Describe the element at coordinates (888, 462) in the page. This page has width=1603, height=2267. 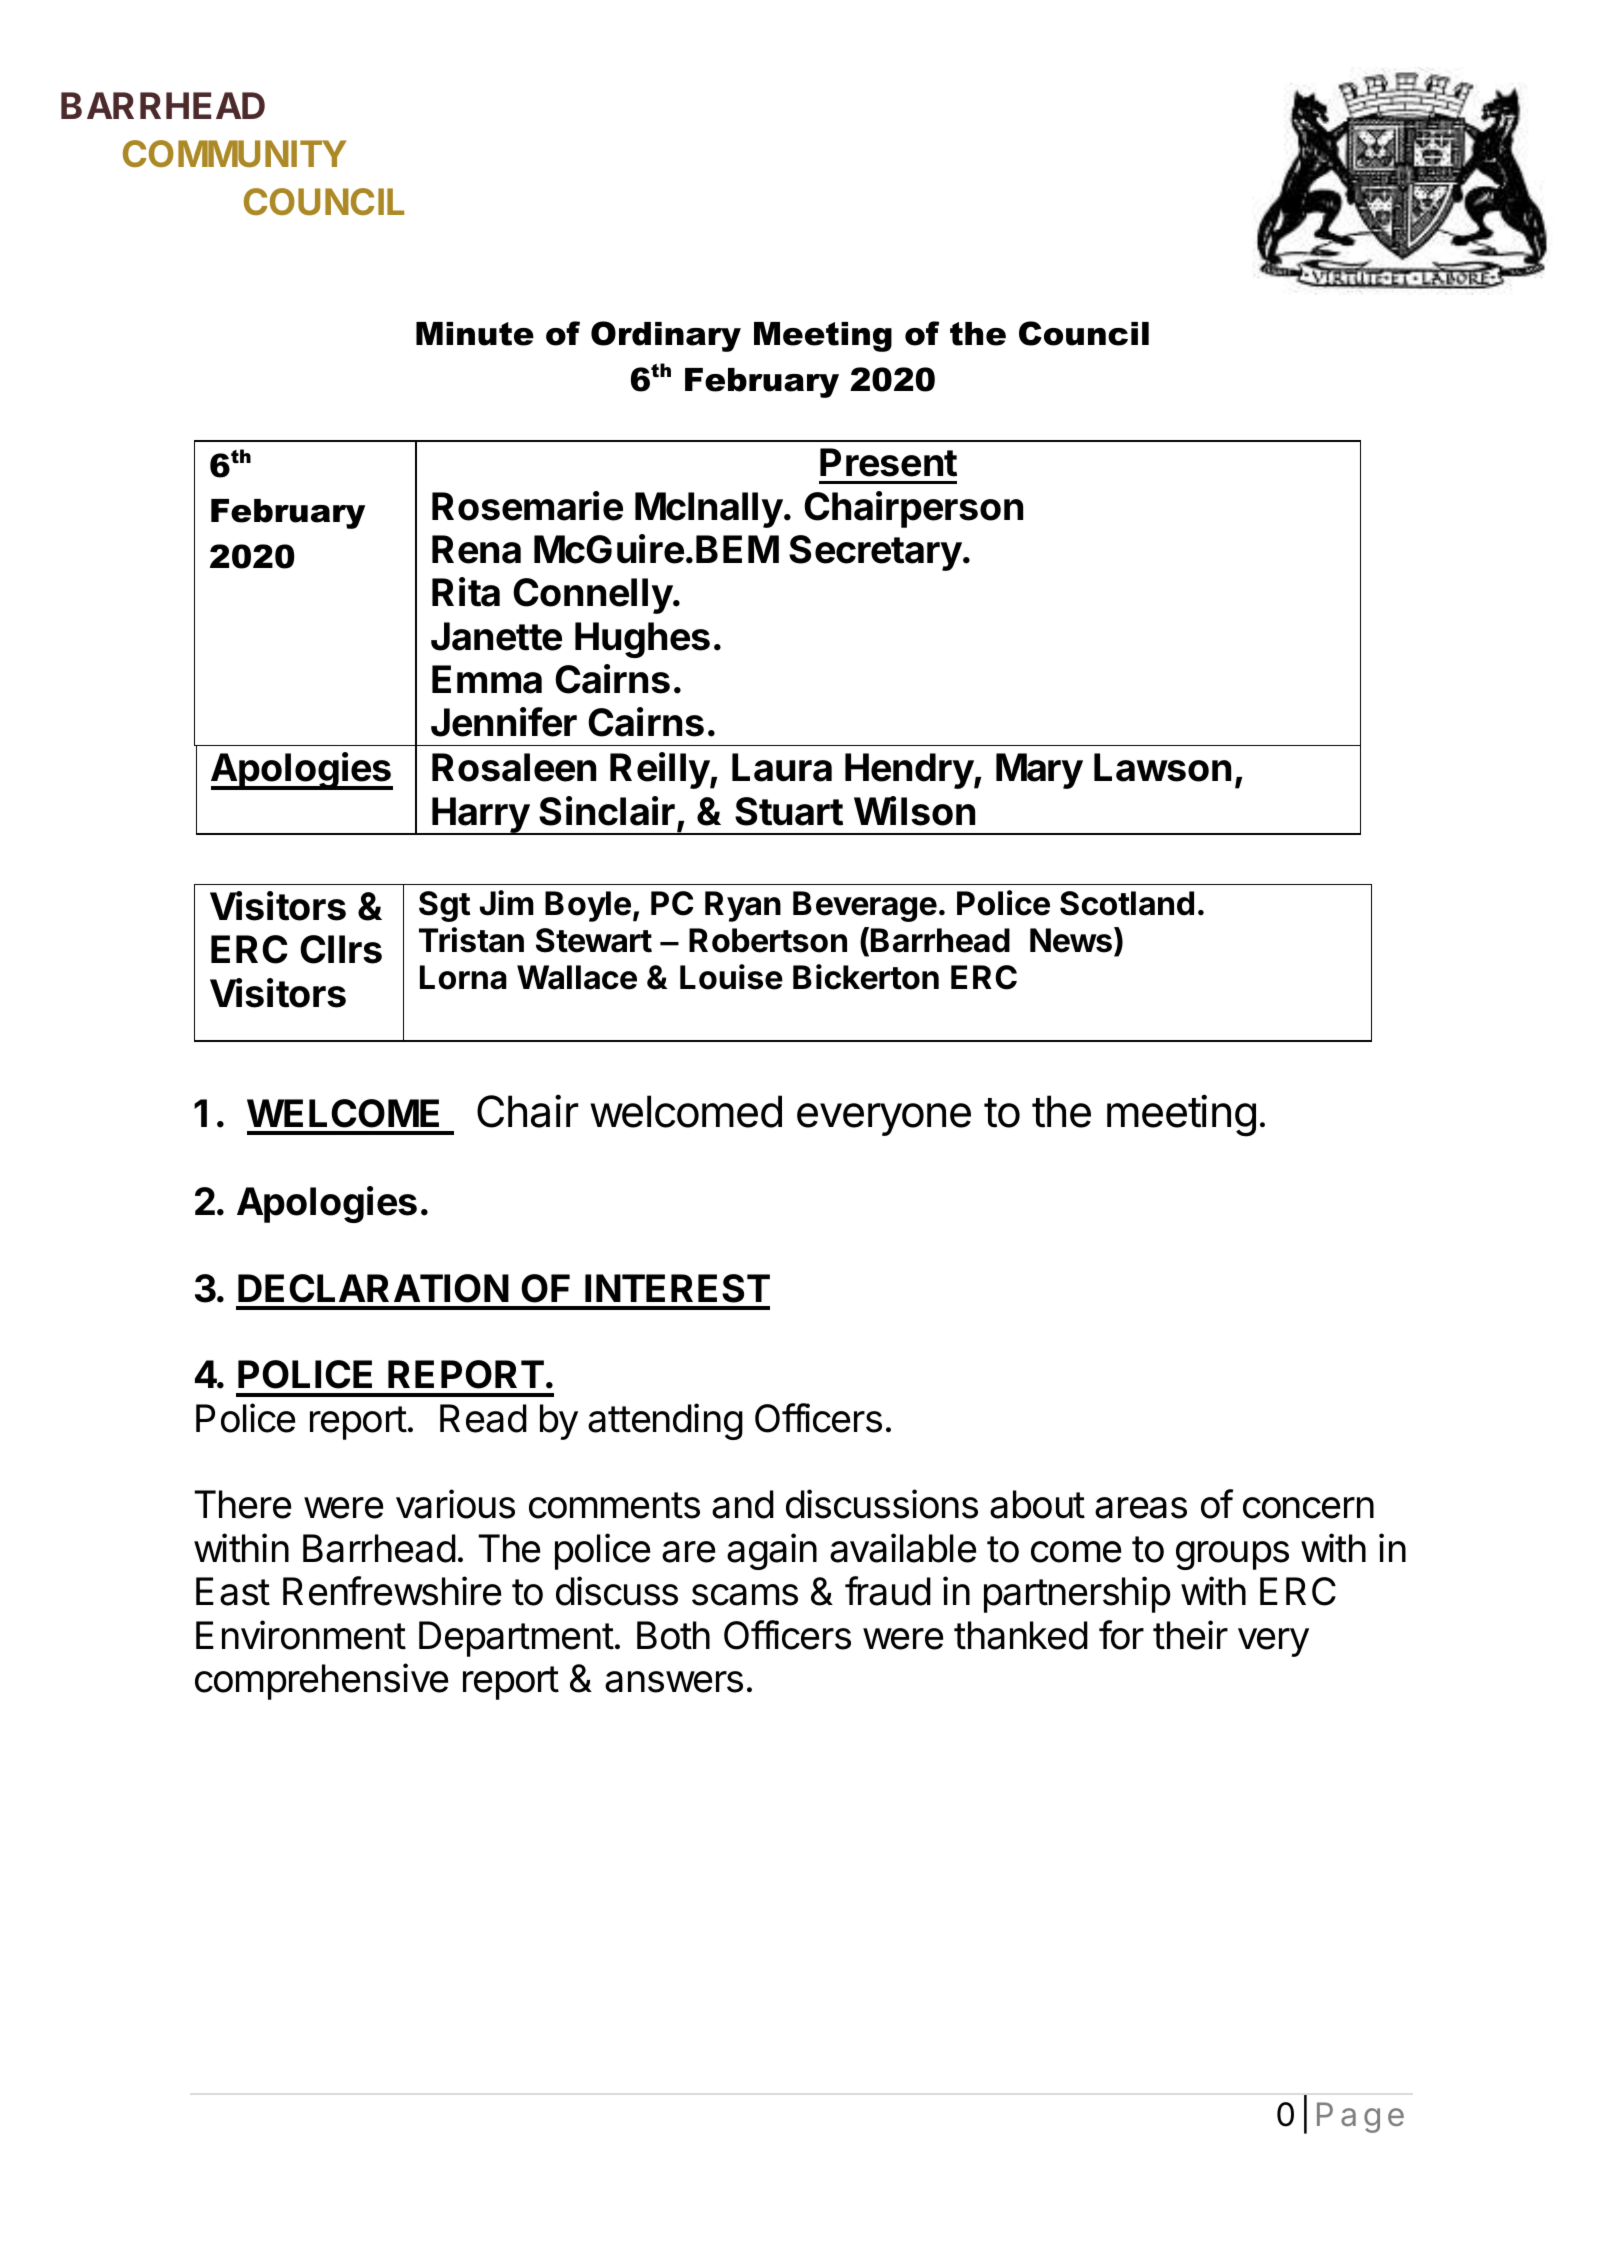
I see `Present` at that location.
